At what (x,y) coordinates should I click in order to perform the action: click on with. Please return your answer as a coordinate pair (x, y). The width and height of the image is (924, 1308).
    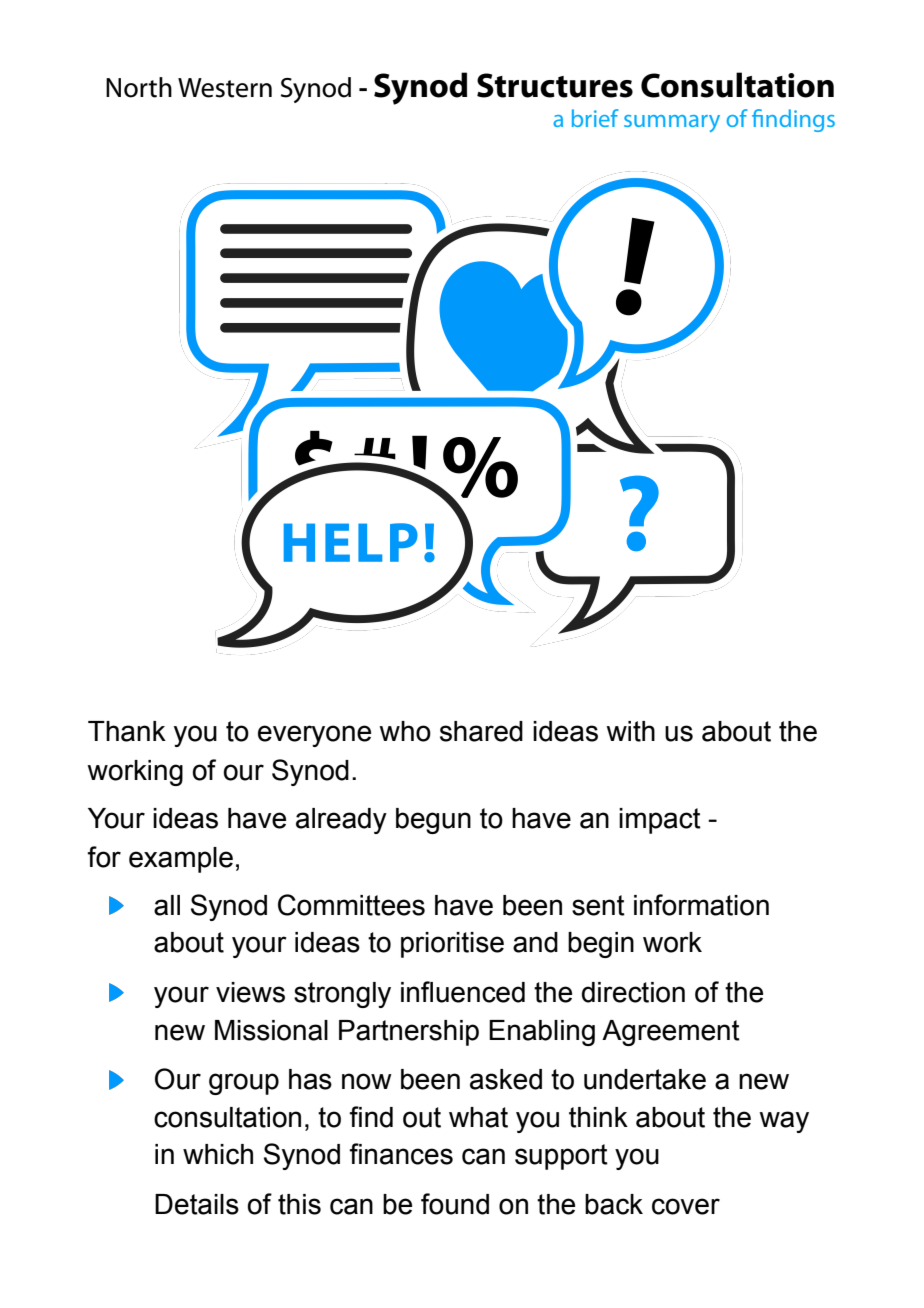
    Looking at the image, I should click on (630, 731).
